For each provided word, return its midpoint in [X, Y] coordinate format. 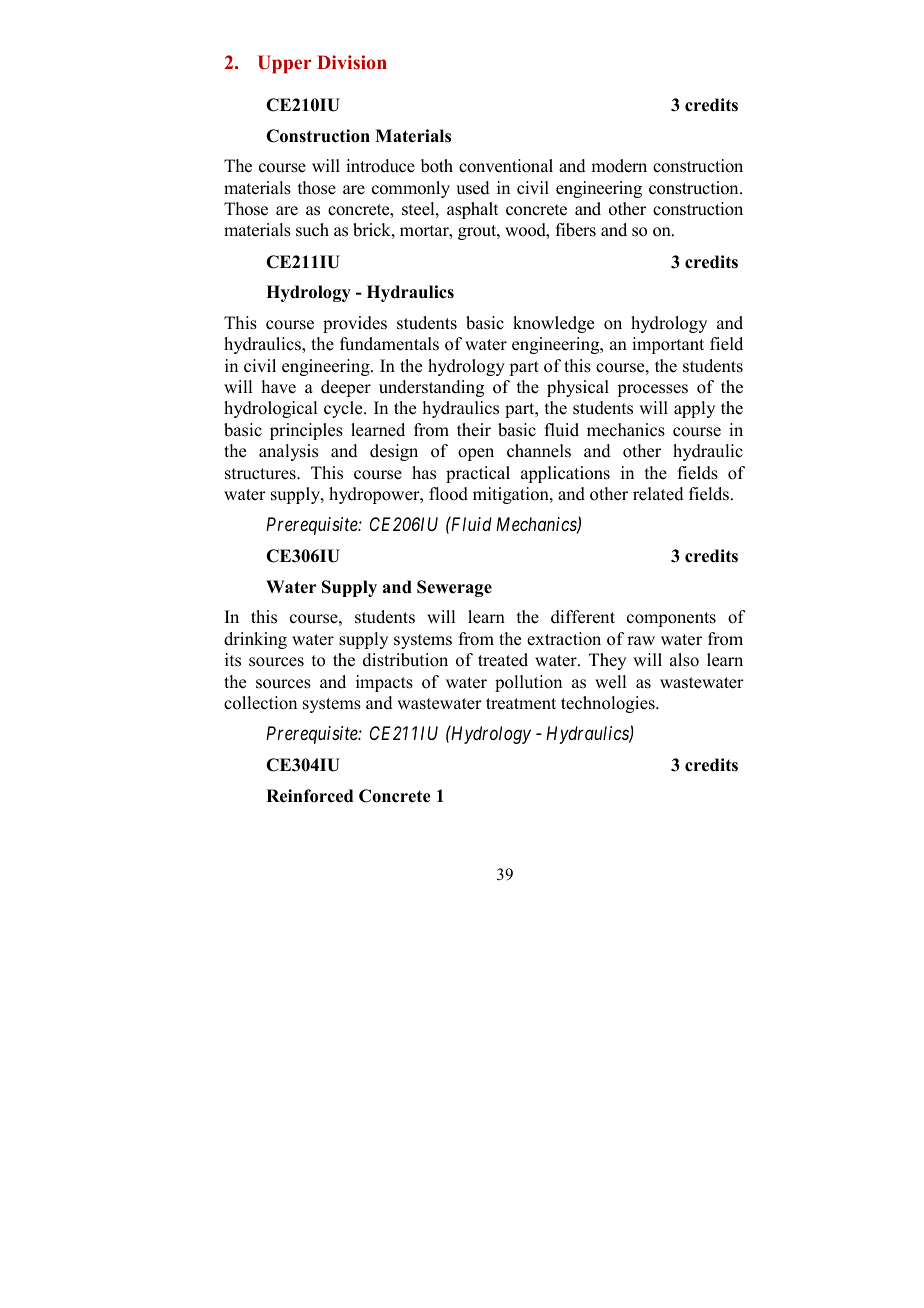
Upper [285, 64]
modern [619, 166]
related [658, 494]
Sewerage [454, 588]
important [668, 345]
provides [355, 324]
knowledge [553, 324]
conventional [506, 166]
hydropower [375, 495]
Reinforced [309, 796]
